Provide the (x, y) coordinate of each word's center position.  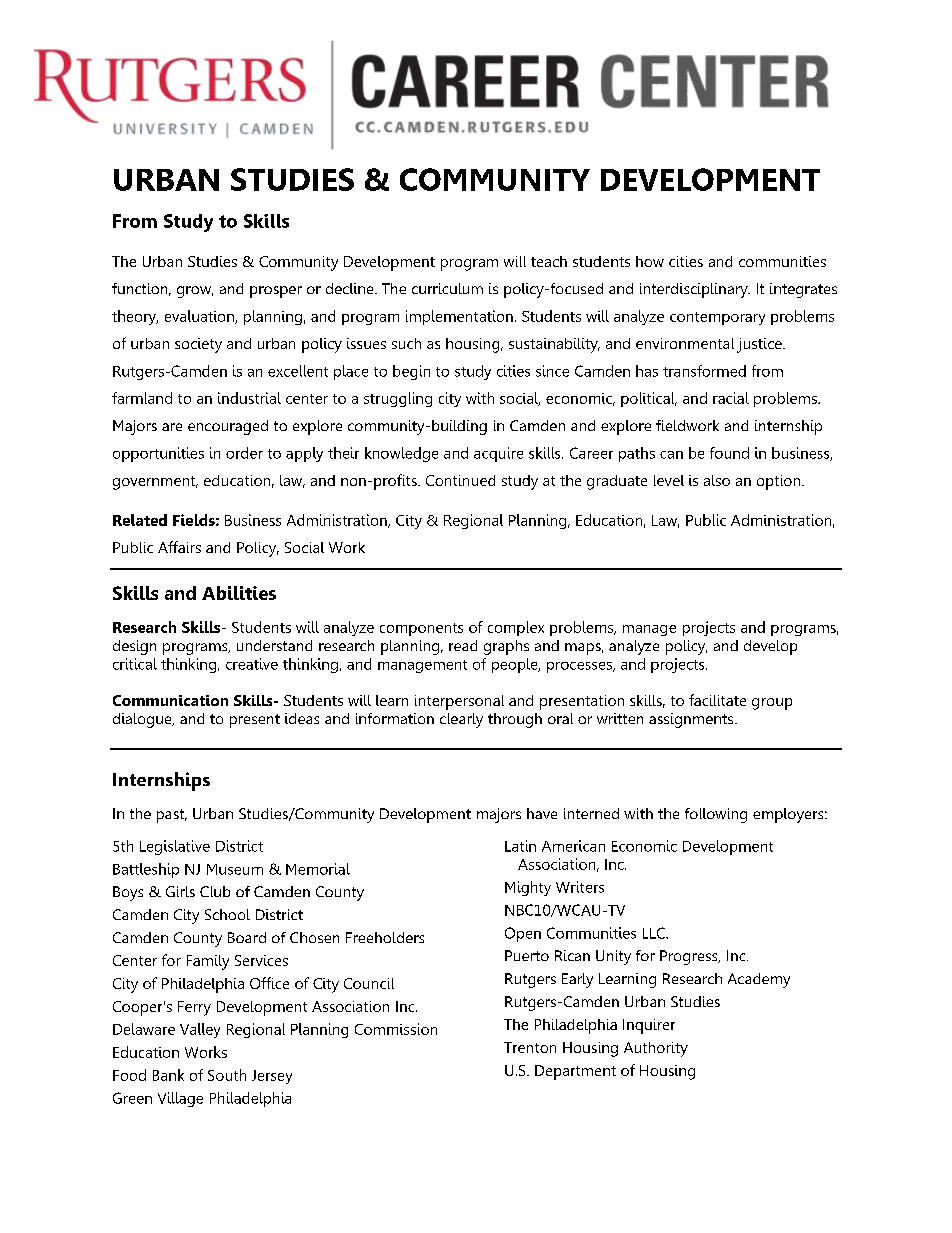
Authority (656, 1049)
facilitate (717, 700)
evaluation (200, 317)
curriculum (447, 288)
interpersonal (459, 702)
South (227, 1075)
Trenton (530, 1047)
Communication (170, 700)
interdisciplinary (695, 290)
